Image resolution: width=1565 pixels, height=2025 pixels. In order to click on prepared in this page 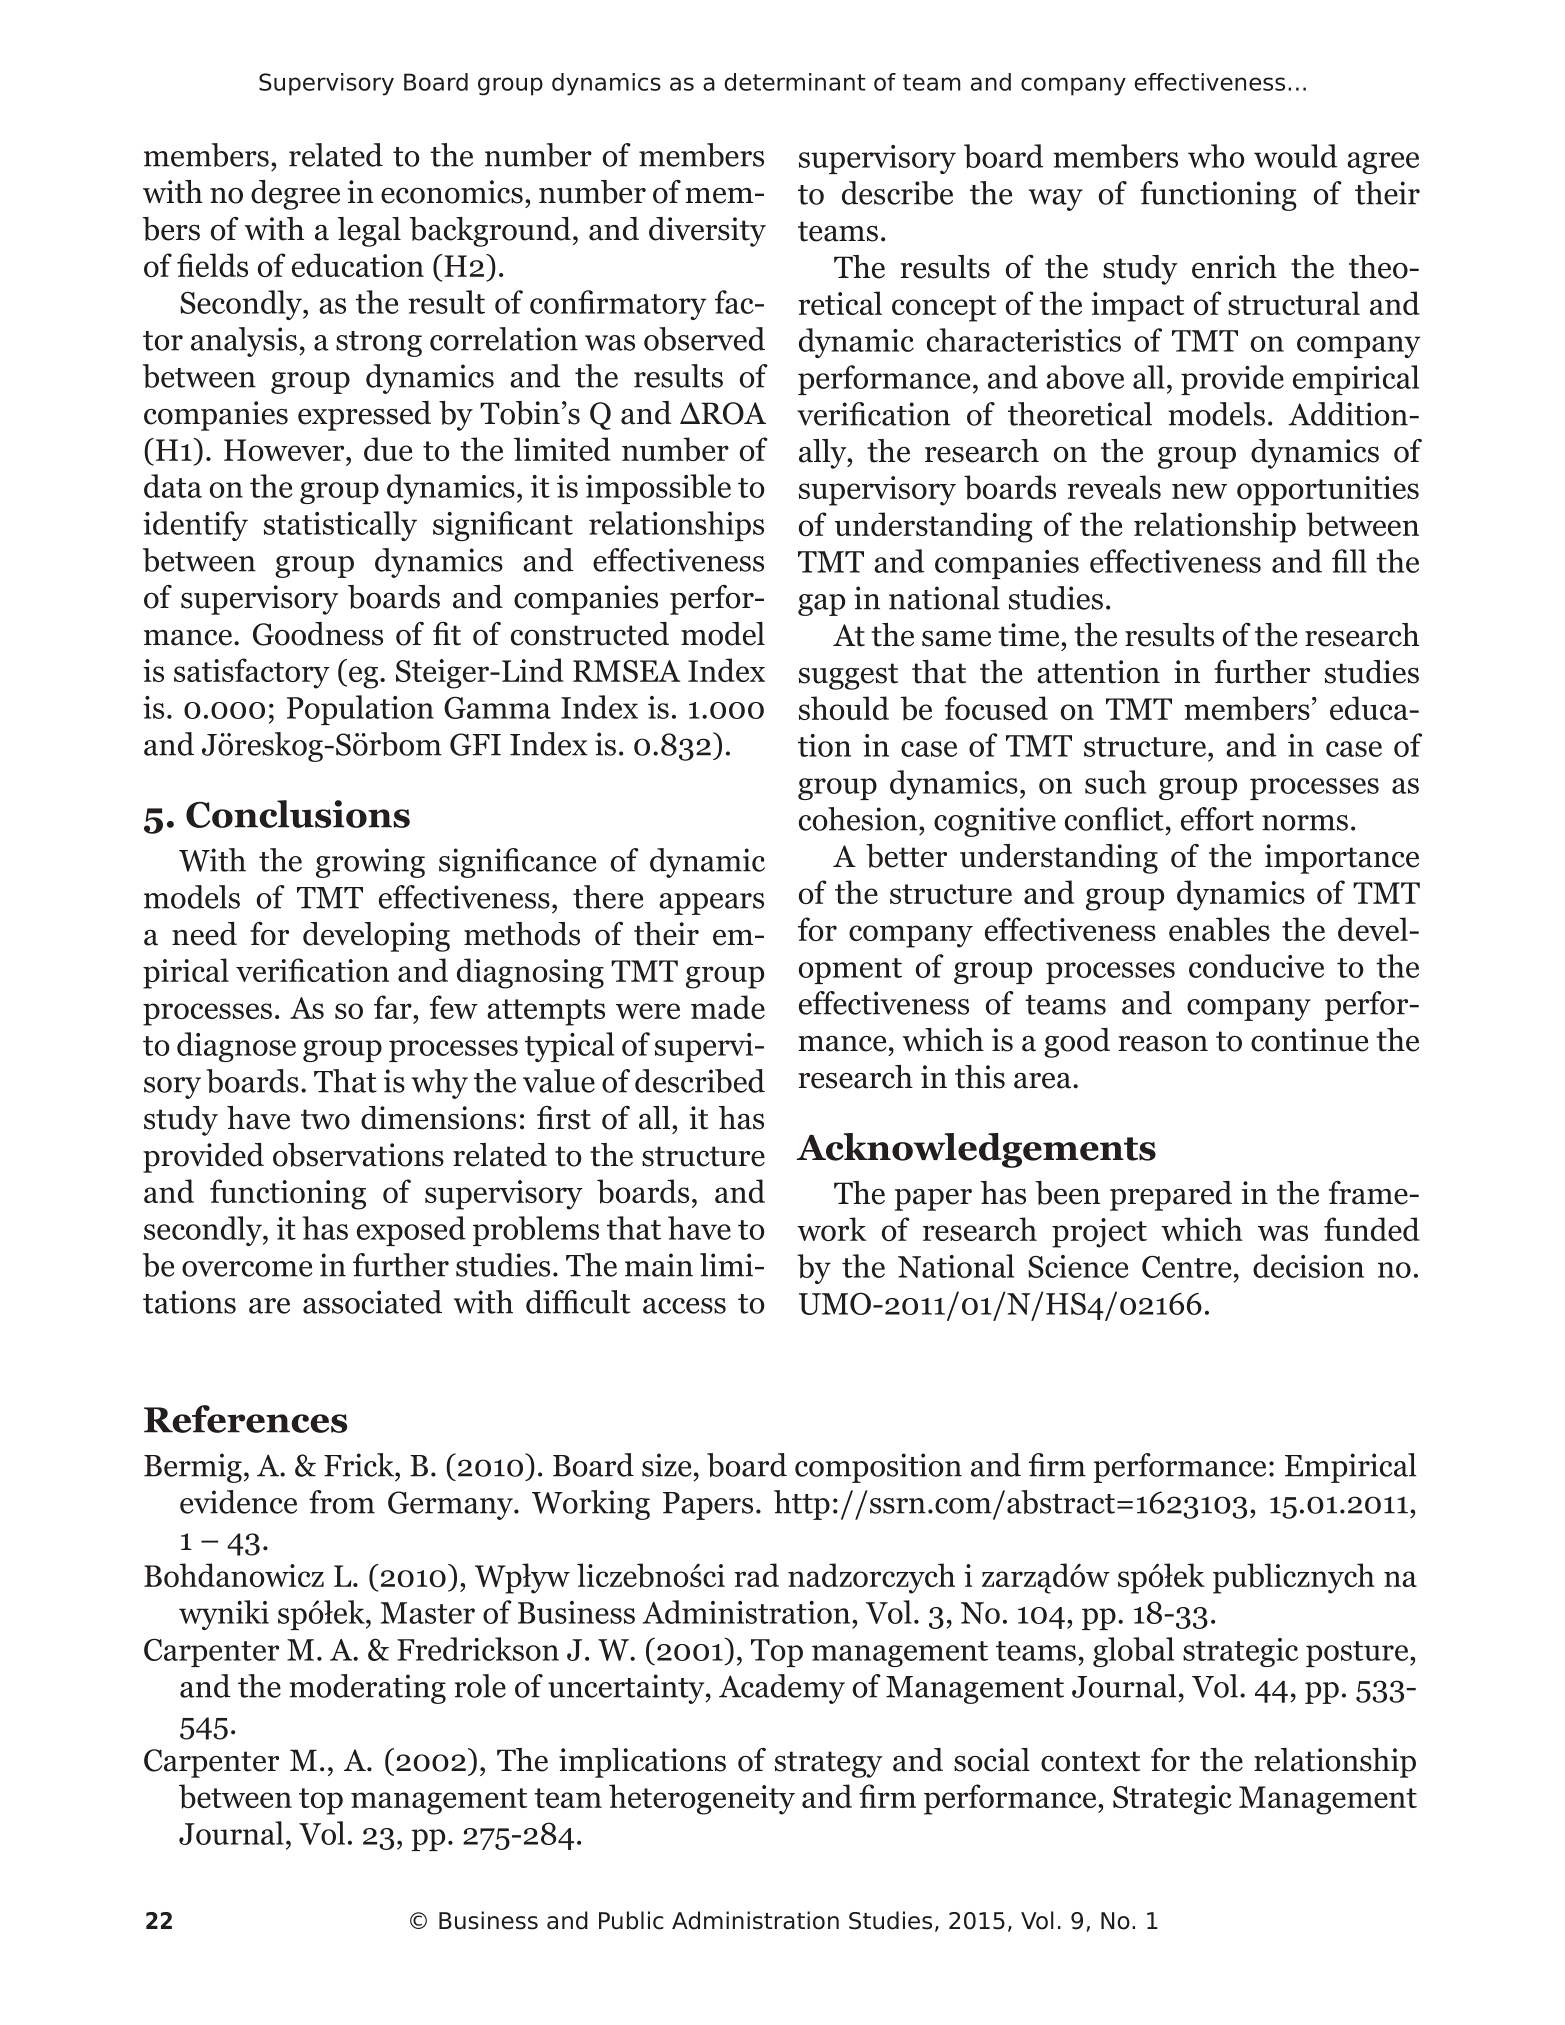, I will do `click(1171, 1196)`.
